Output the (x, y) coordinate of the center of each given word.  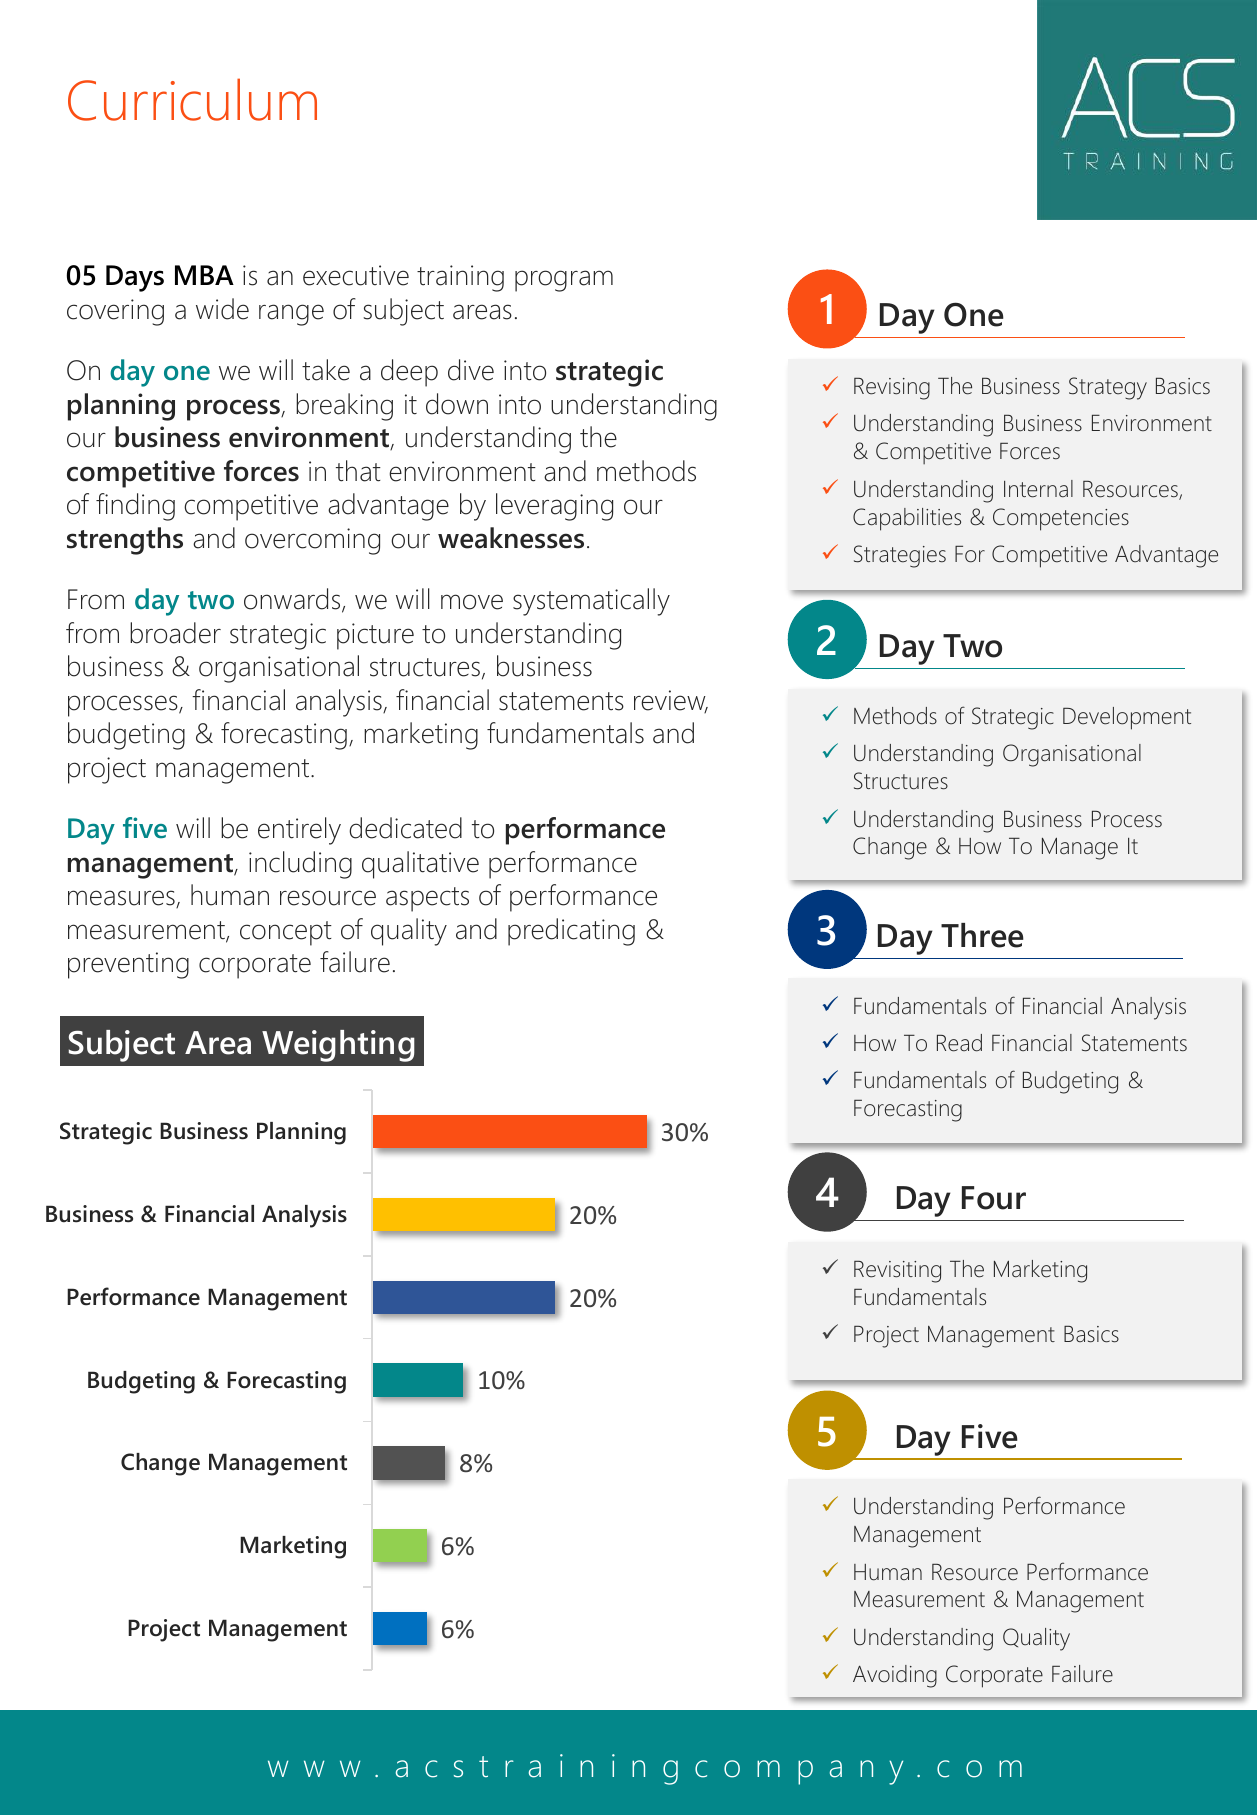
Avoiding (895, 1676)
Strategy (1108, 388)
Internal (1038, 489)
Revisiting (897, 1272)
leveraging (554, 507)
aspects (427, 899)
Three (982, 935)
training (460, 278)
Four (994, 1198)
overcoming (312, 541)
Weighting (338, 1046)
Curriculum (192, 99)
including (300, 865)
